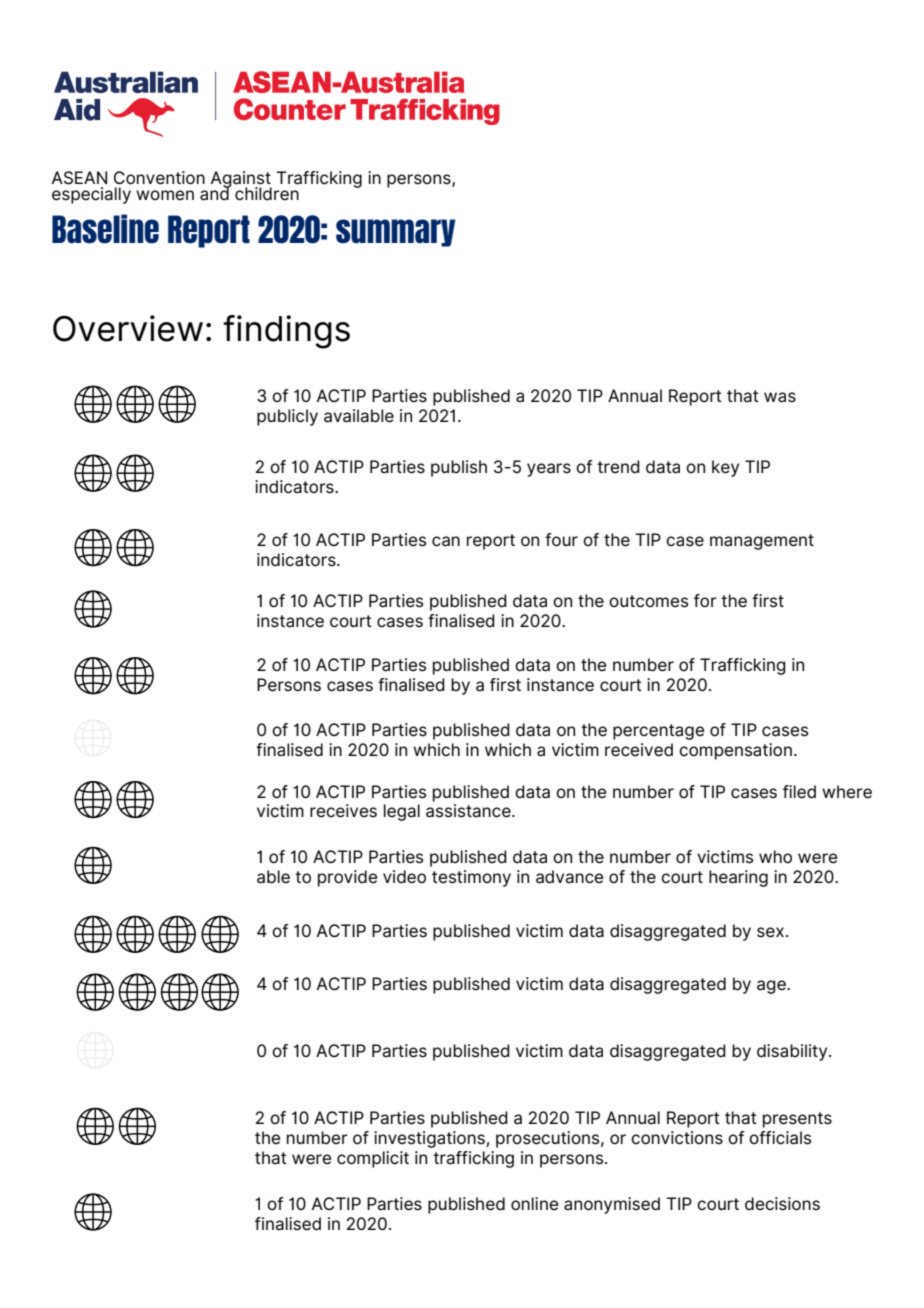 This screenshot has height=1308, width=924. What do you see at coordinates (705, 600) in the screenshot?
I see `for` at bounding box center [705, 600].
